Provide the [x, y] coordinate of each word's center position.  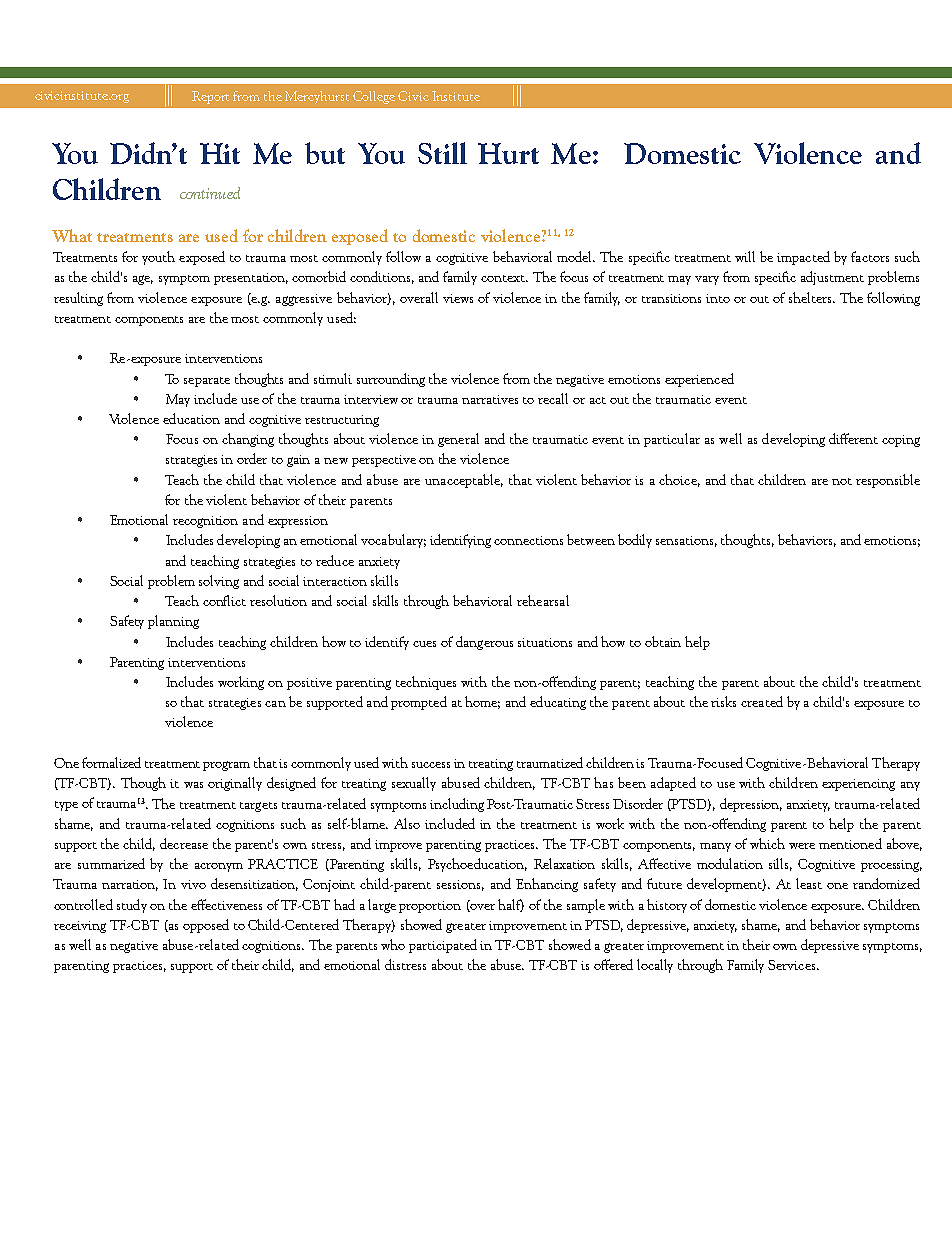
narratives [490, 399]
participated [443, 946]
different [853, 438]
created [762, 701]
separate [207, 382]
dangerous [484, 643]
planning [173, 622]
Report [210, 97]
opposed [206, 926]
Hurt [508, 153]
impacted [803, 258]
